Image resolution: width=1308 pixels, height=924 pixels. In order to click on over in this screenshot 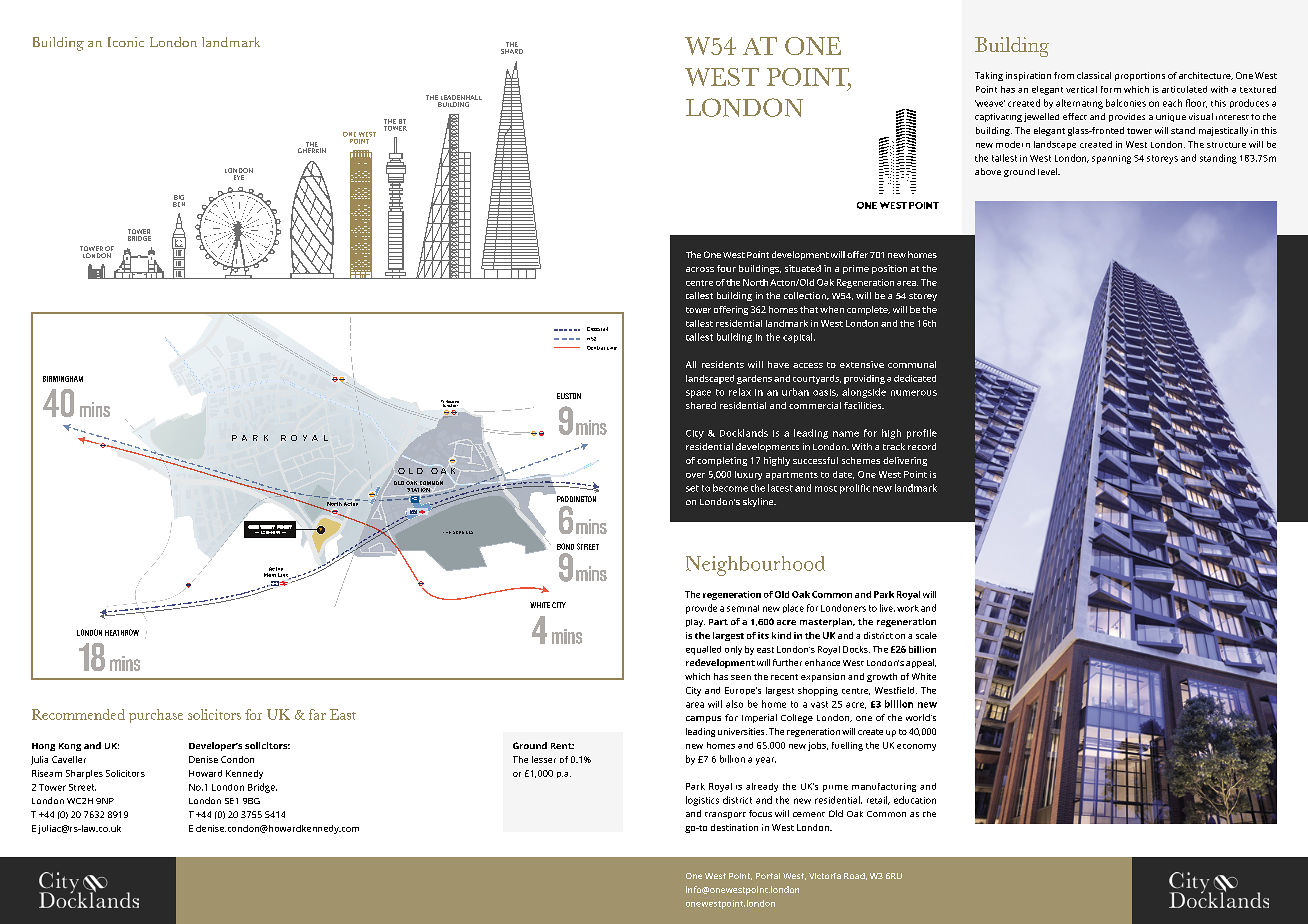, I will do `click(695, 475)`.
